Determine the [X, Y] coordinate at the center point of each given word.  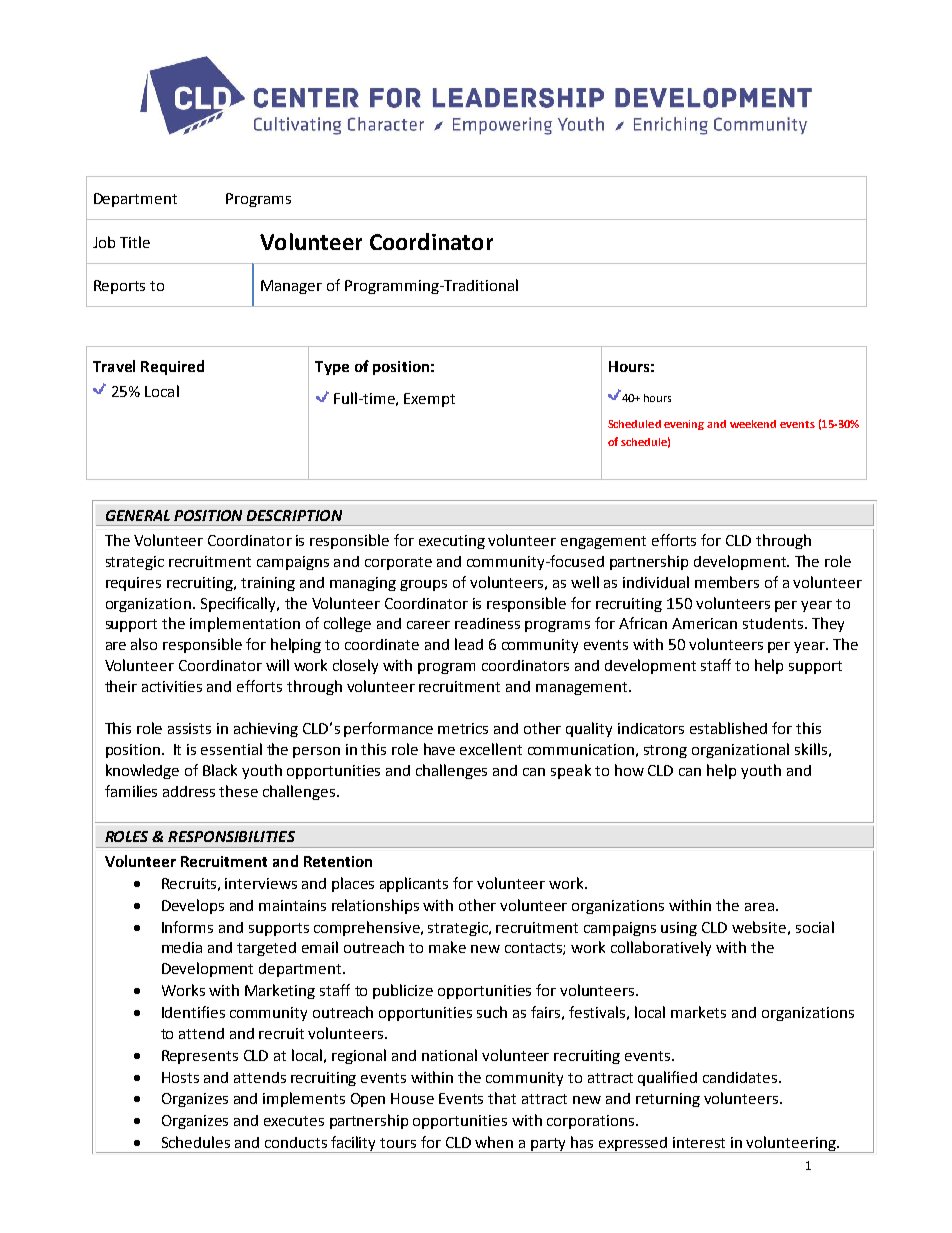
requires [133, 584]
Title [135, 242]
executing [452, 542]
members [727, 582]
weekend [753, 424]
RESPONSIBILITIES [231, 836]
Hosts [180, 1077]
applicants [414, 884]
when [494, 1142]
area [759, 907]
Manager [291, 287]
